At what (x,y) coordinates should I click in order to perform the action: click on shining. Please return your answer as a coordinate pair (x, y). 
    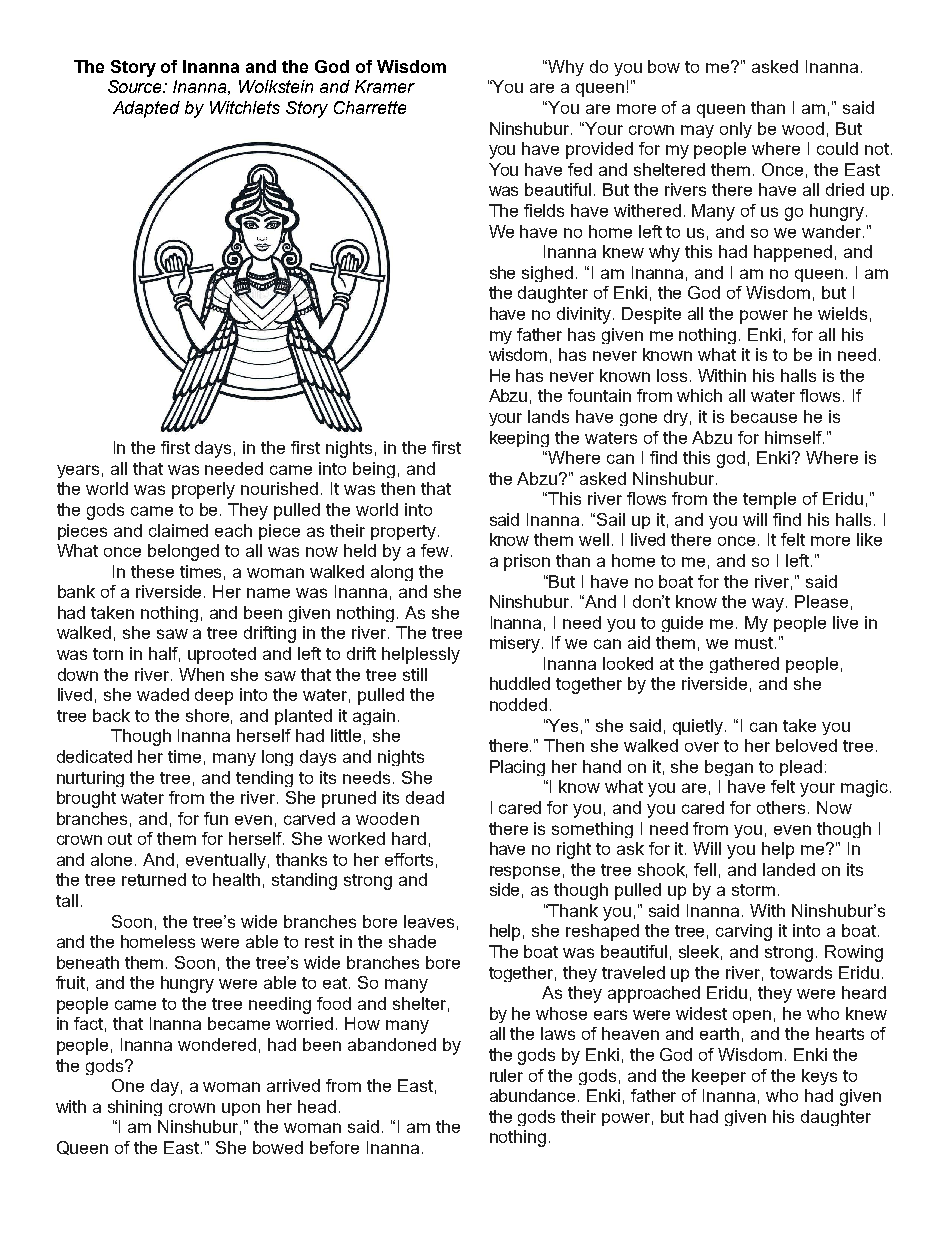
    Looking at the image, I should click on (135, 1108).
